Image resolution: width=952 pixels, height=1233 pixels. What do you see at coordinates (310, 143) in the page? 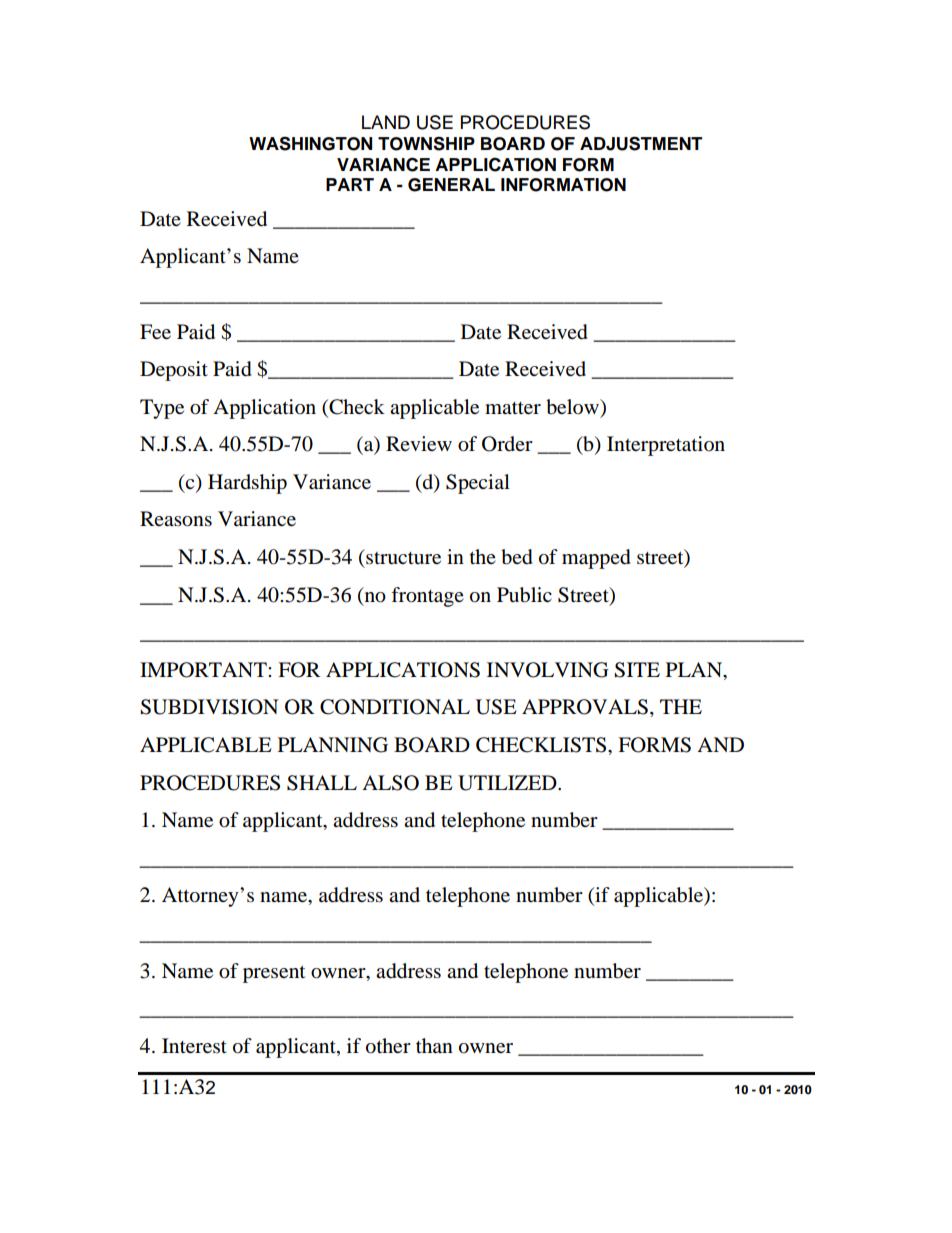
I see `WASHINGTON` at bounding box center [310, 143].
